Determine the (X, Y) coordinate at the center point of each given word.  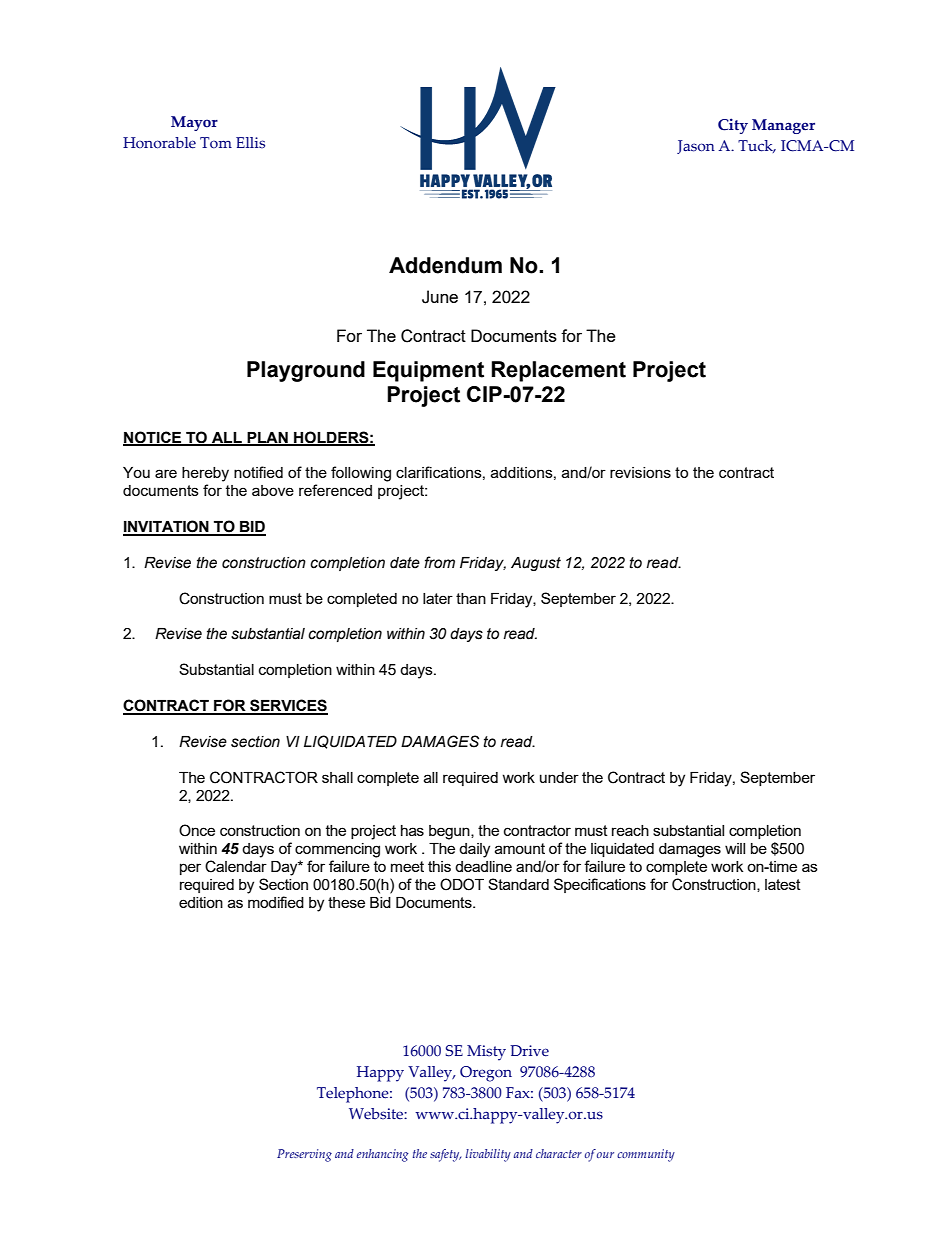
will (735, 848)
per (190, 869)
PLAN (267, 438)
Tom (216, 143)
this (439, 866)
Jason (696, 147)
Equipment (428, 371)
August (536, 564)
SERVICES (288, 706)
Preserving (304, 1155)
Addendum (445, 265)
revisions (640, 472)
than (471, 598)
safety (445, 1155)
